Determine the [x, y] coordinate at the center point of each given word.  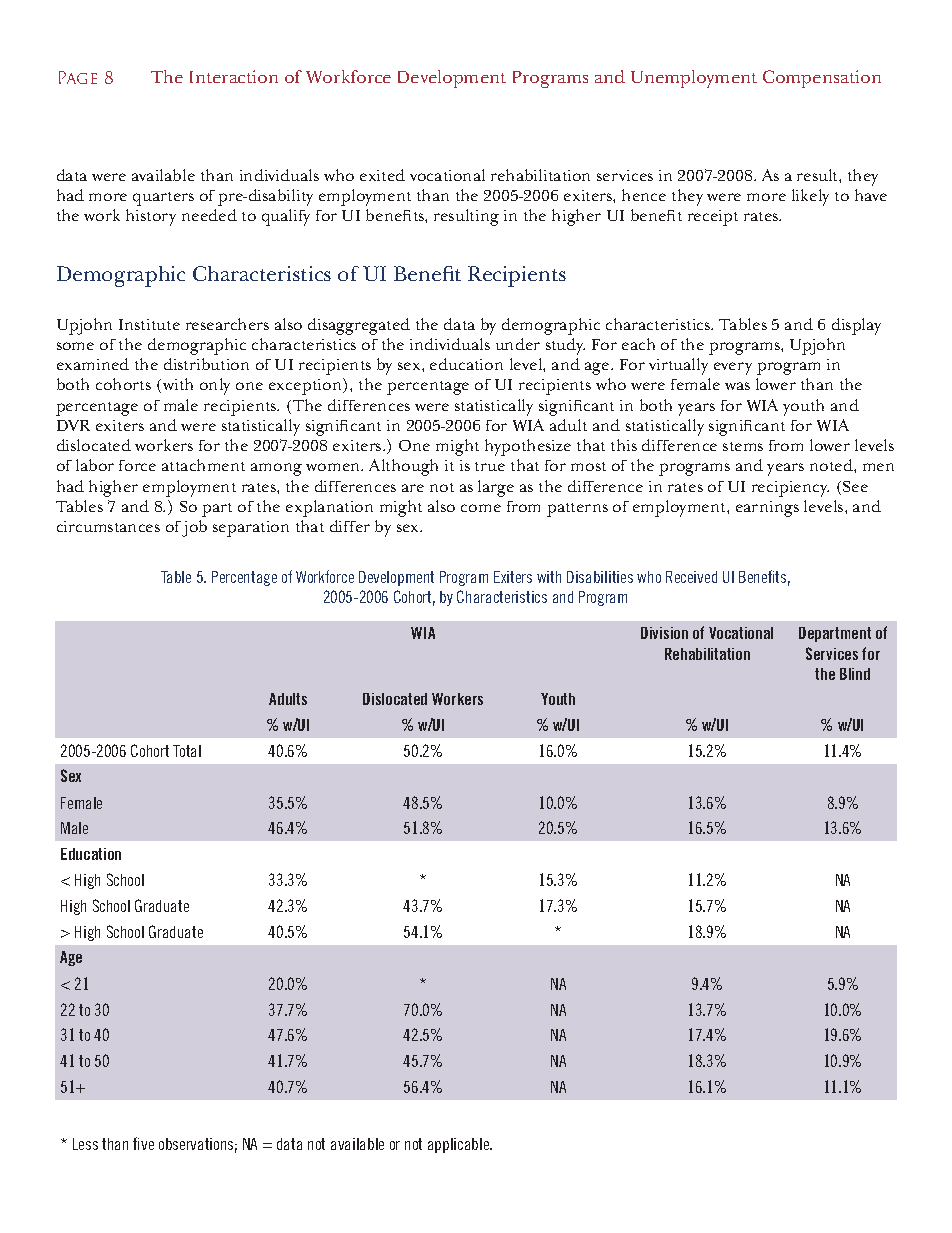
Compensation [822, 79]
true [490, 466]
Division [664, 633]
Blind [855, 674]
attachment [203, 465]
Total [187, 751]
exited [382, 175]
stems [743, 446]
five [143, 1143]
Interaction [234, 76]
